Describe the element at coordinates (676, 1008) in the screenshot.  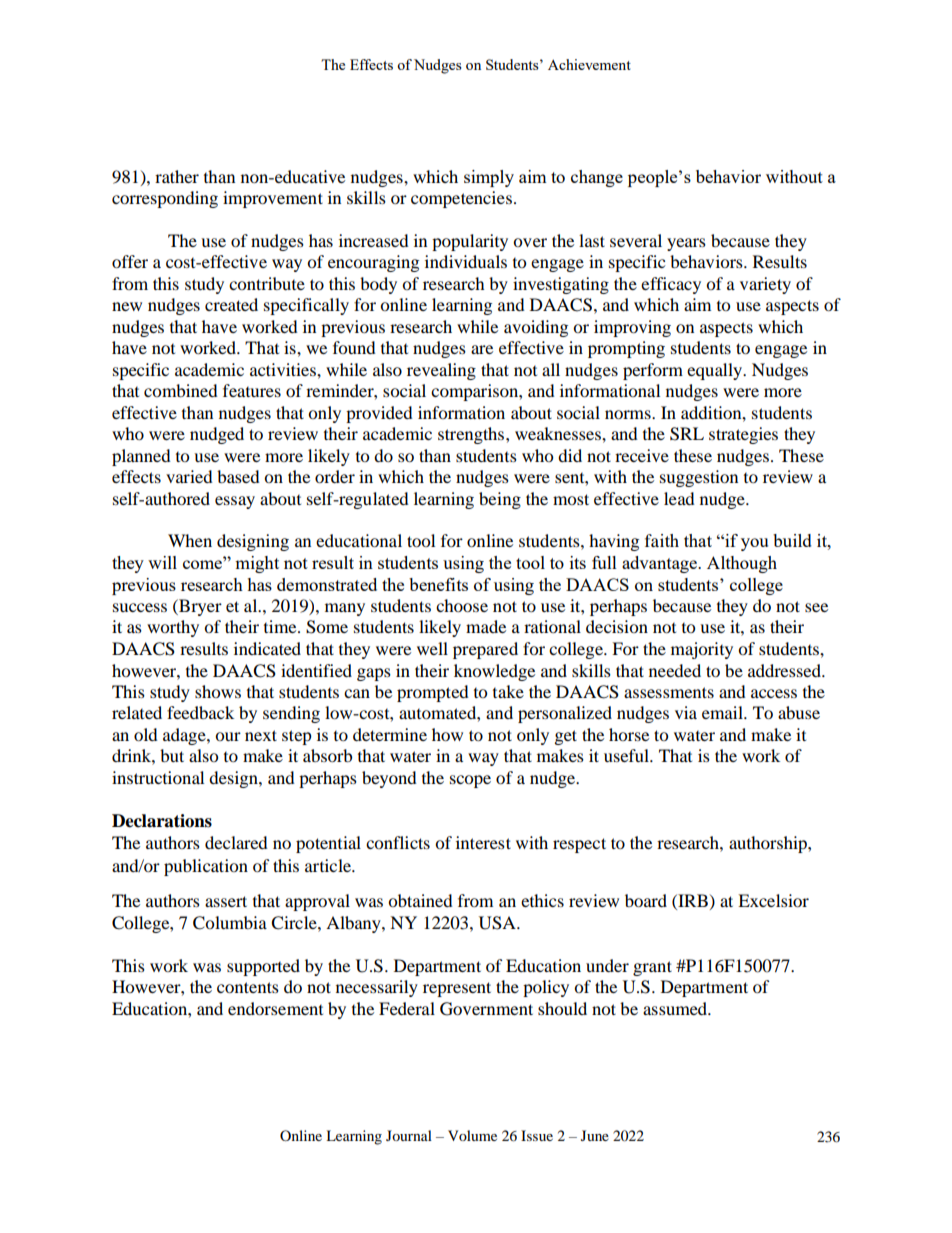
I see `assumed` at that location.
